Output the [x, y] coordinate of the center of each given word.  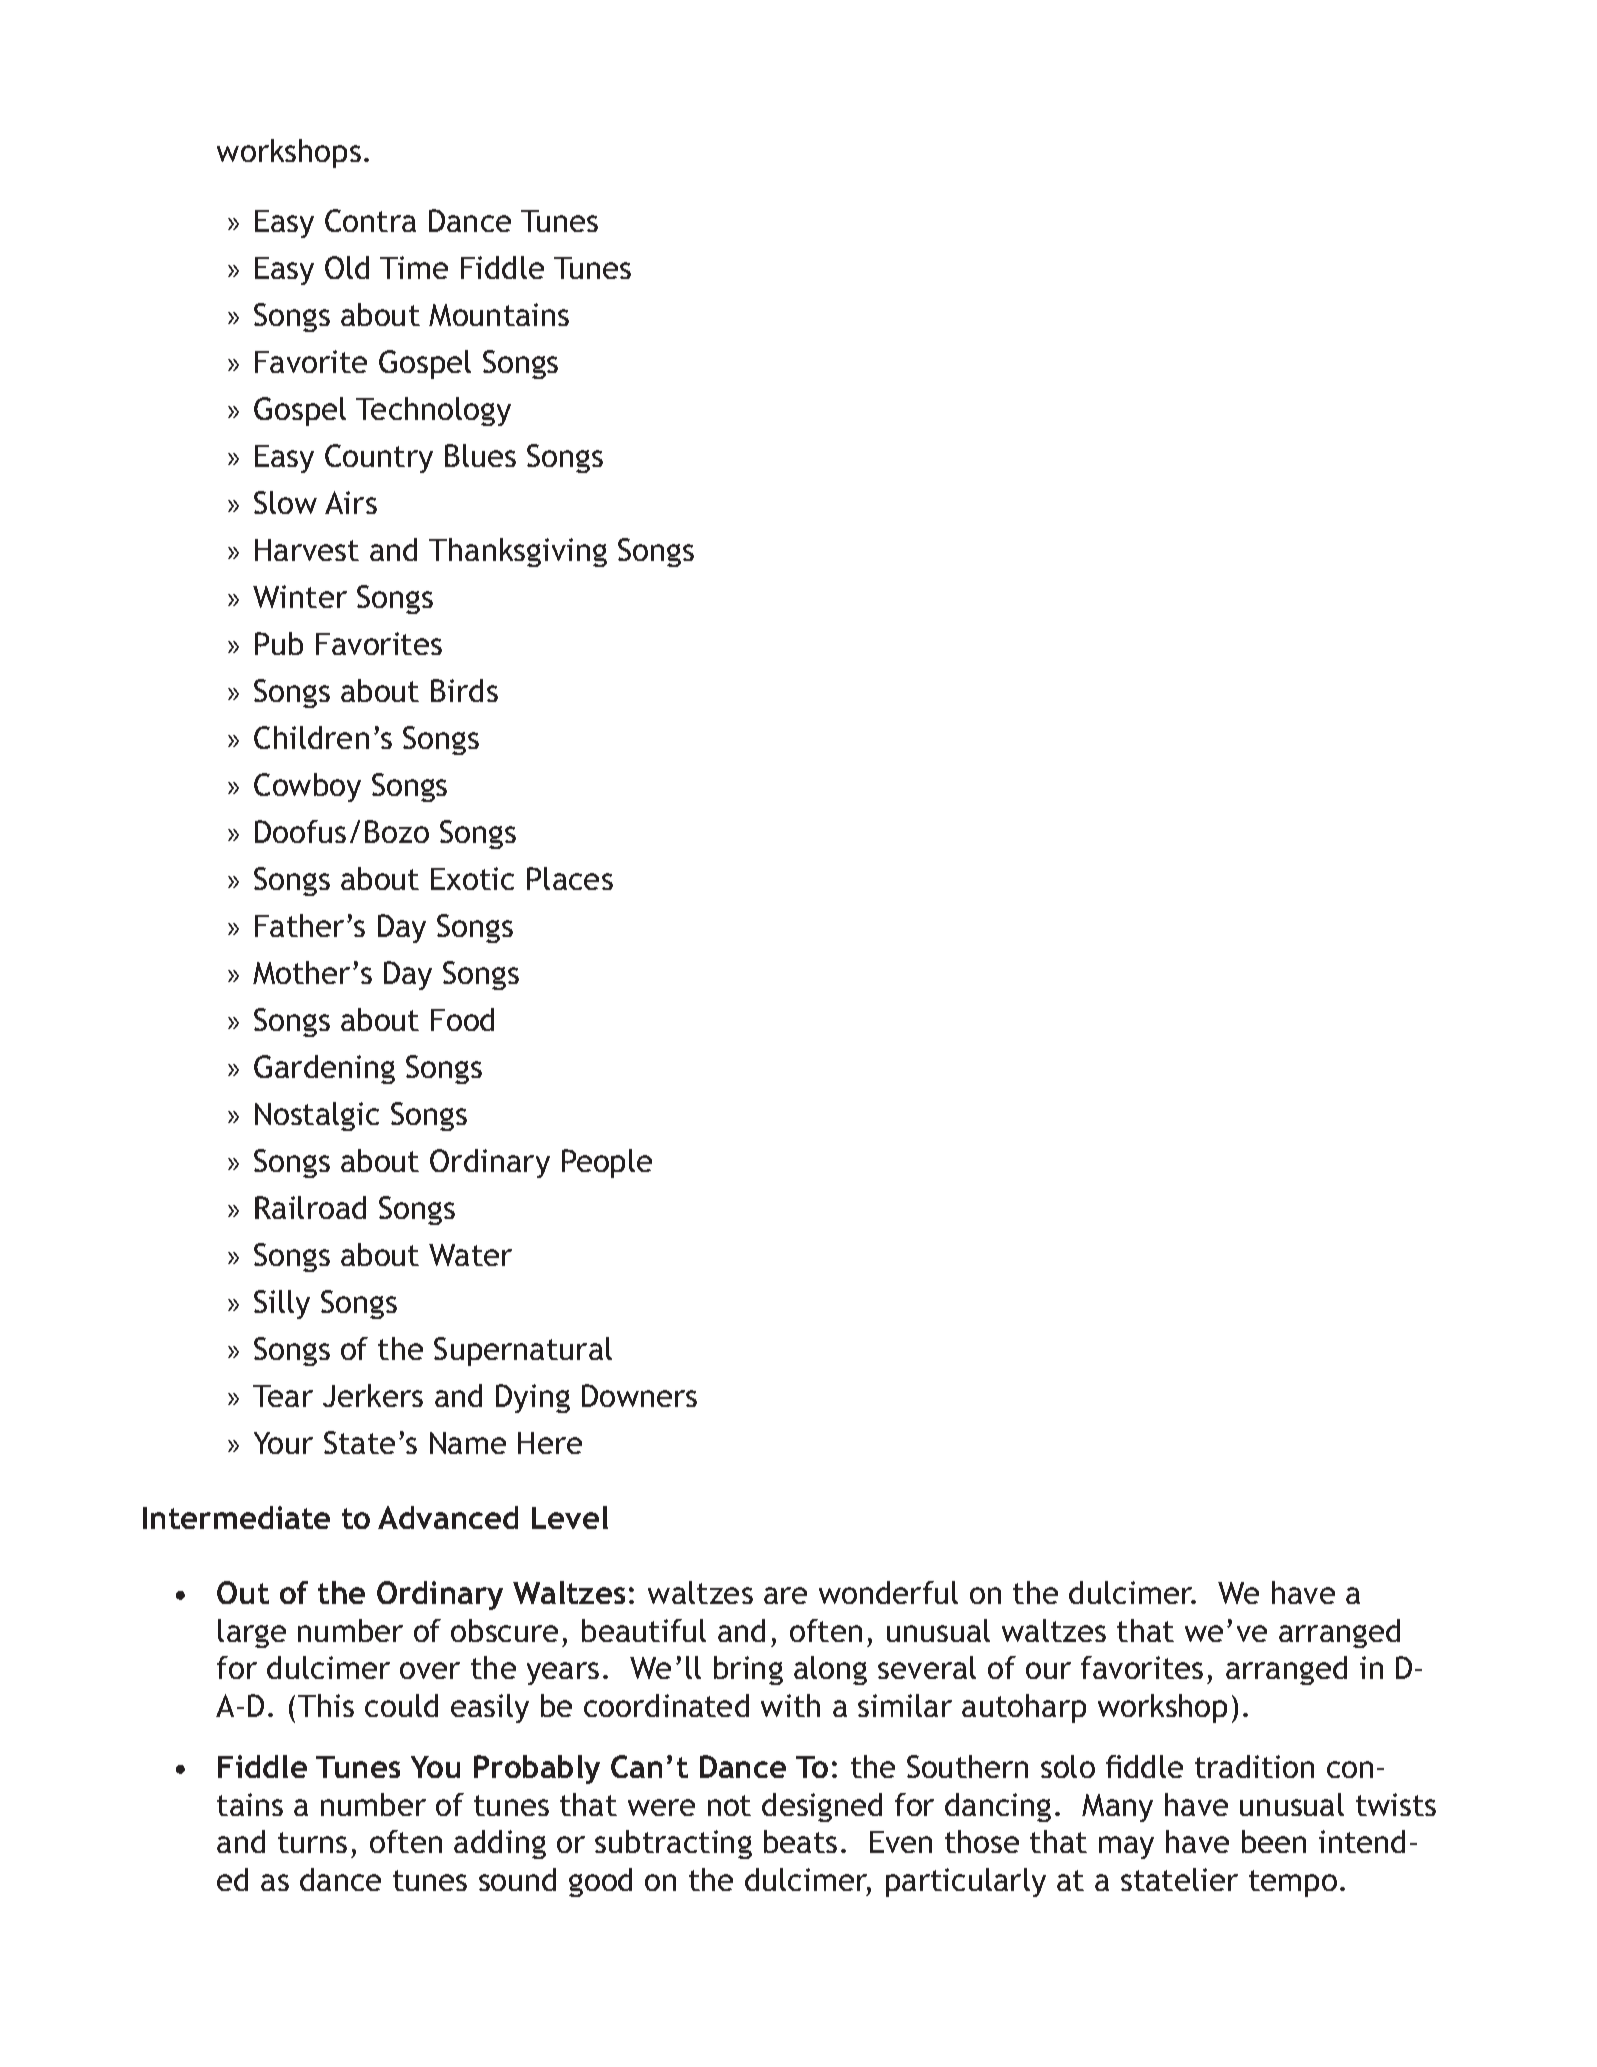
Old [347, 267]
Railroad [310, 1207]
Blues [480, 455]
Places [570, 878]
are [785, 1595]
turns [312, 1842]
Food [462, 1019]
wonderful [888, 1592]
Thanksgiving [518, 552]
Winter [300, 596]
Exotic [472, 878]
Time [414, 267]
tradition [1254, 1766]
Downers [639, 1395]
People [607, 1163]
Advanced [448, 1517]
